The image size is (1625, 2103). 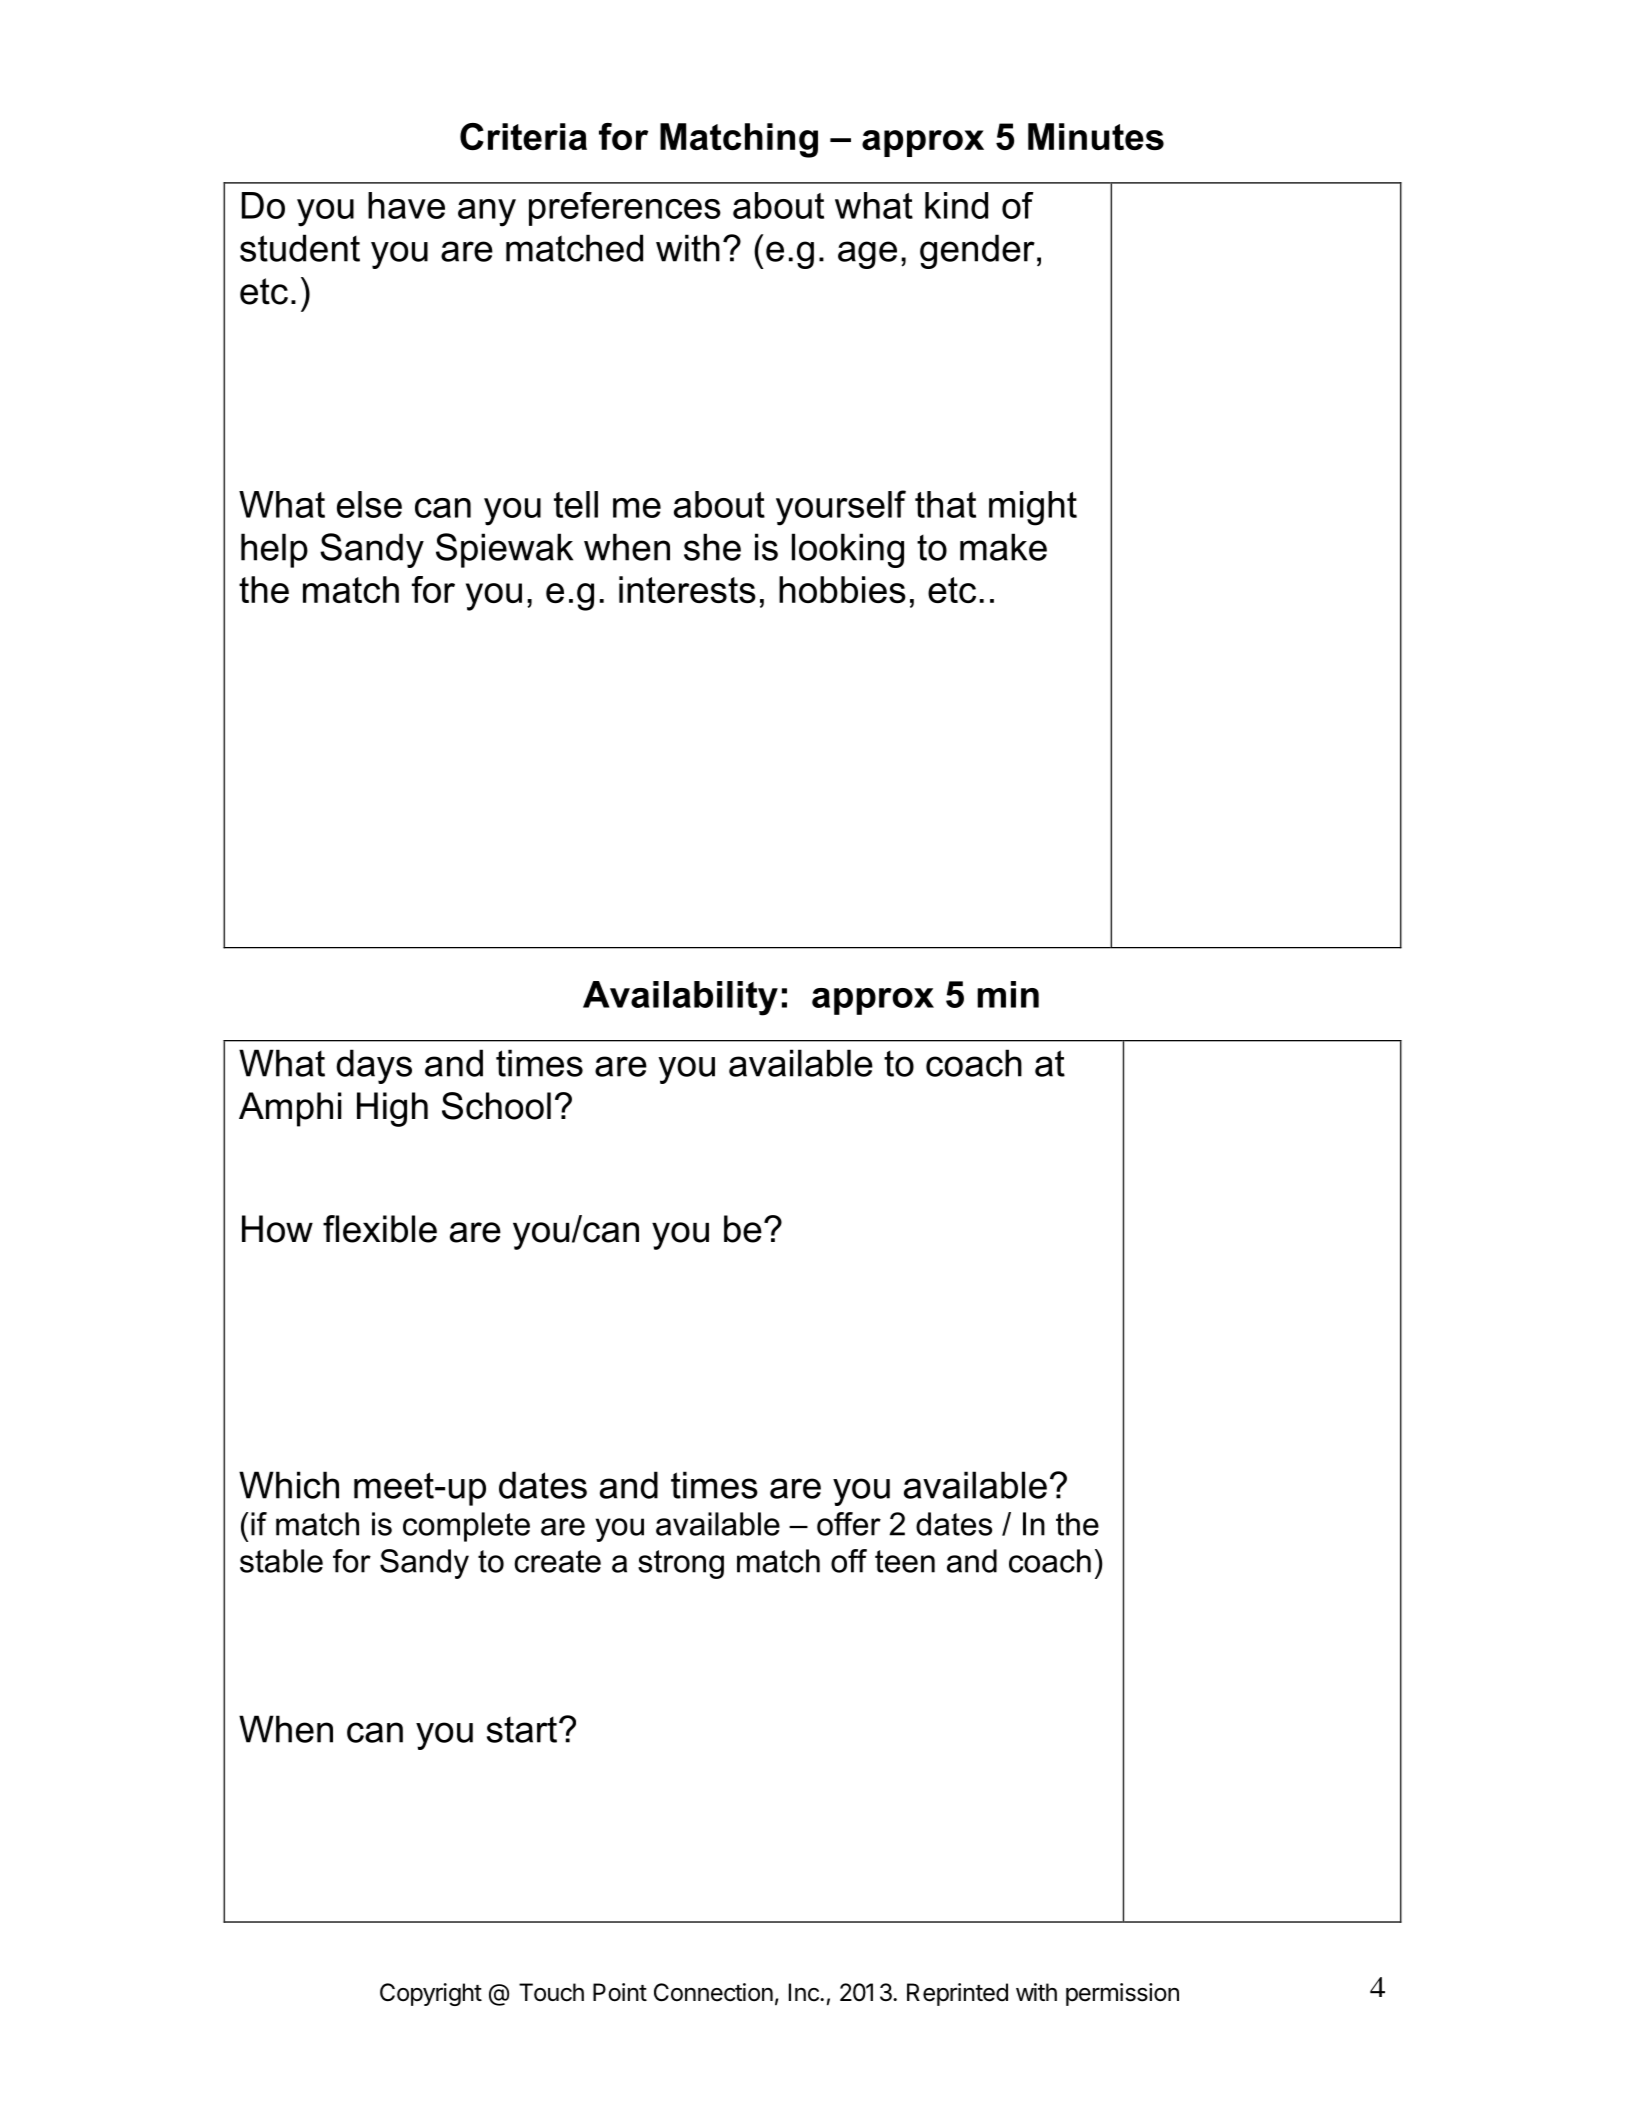 I want to click on preferences, so click(x=625, y=209).
